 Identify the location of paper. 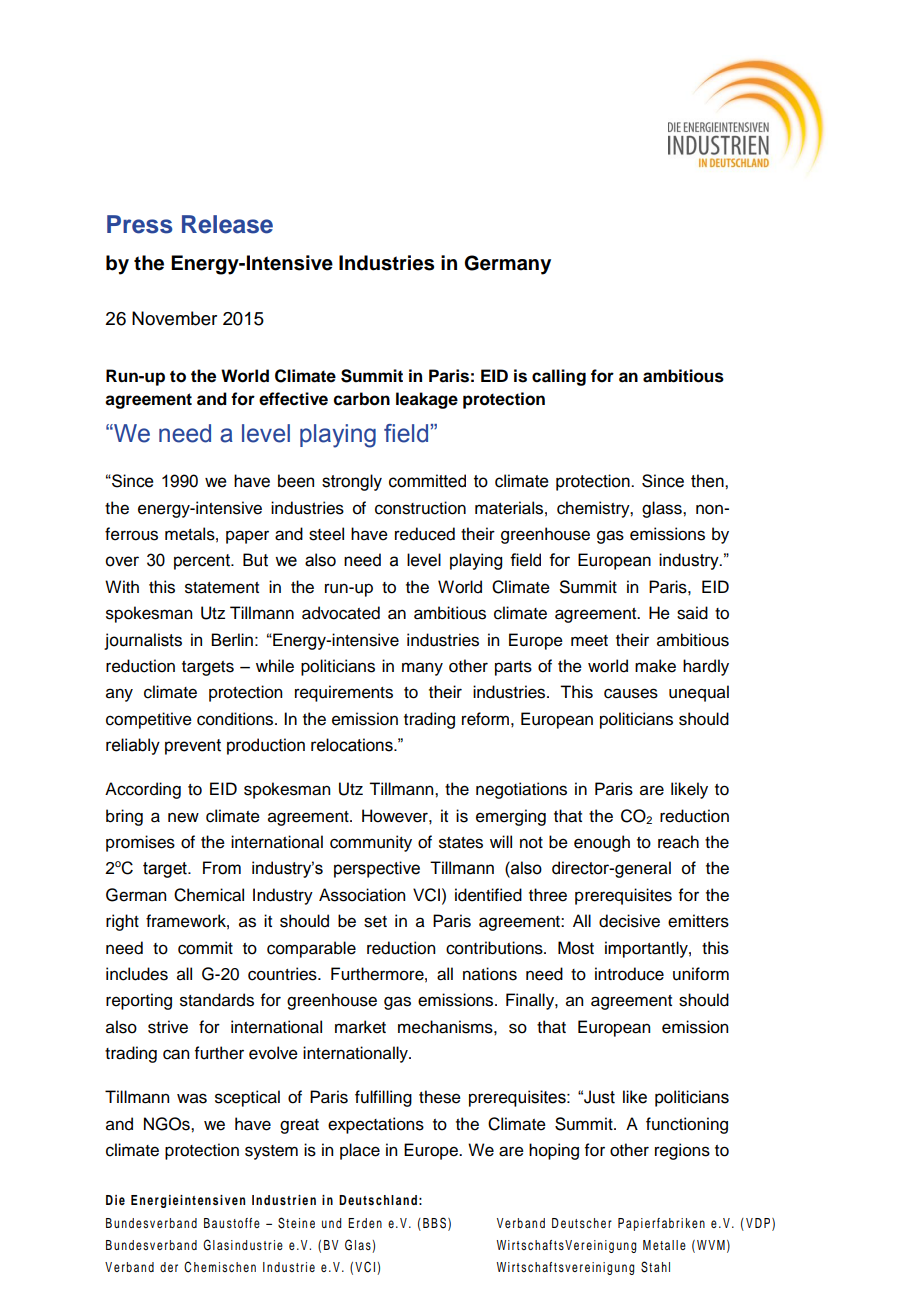
(247, 537).
